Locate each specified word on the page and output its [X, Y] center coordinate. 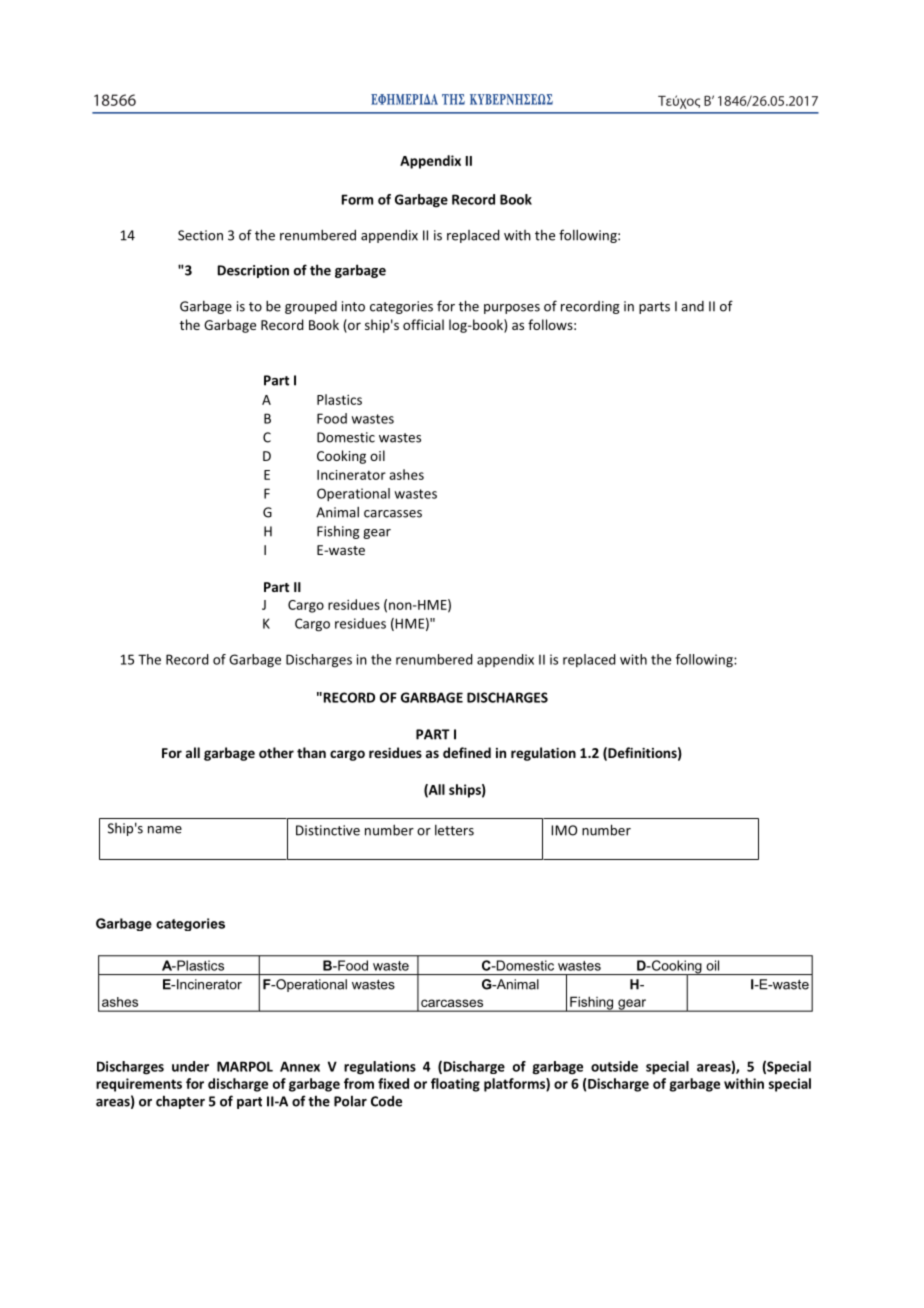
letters [454, 830]
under [190, 1066]
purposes [512, 309]
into [353, 306]
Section [200, 235]
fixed [393, 1083]
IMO [564, 830]
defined [467, 752]
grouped [311, 307]
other [276, 752]
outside [614, 1066]
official [423, 324]
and [692, 306]
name [165, 830]
